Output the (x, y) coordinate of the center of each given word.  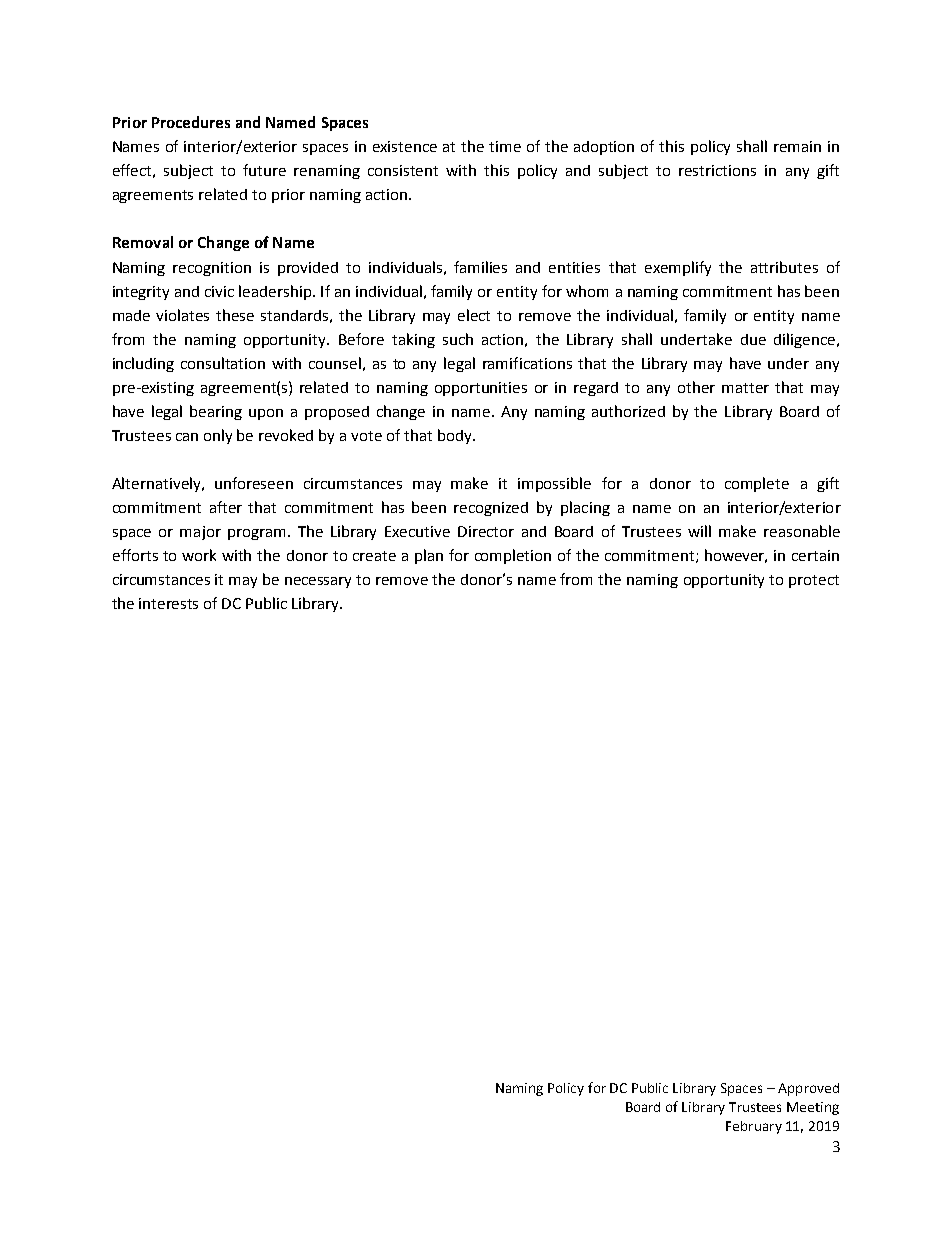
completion (513, 556)
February (754, 1127)
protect (814, 581)
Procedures (191, 122)
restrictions (717, 170)
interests (168, 603)
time (505, 146)
